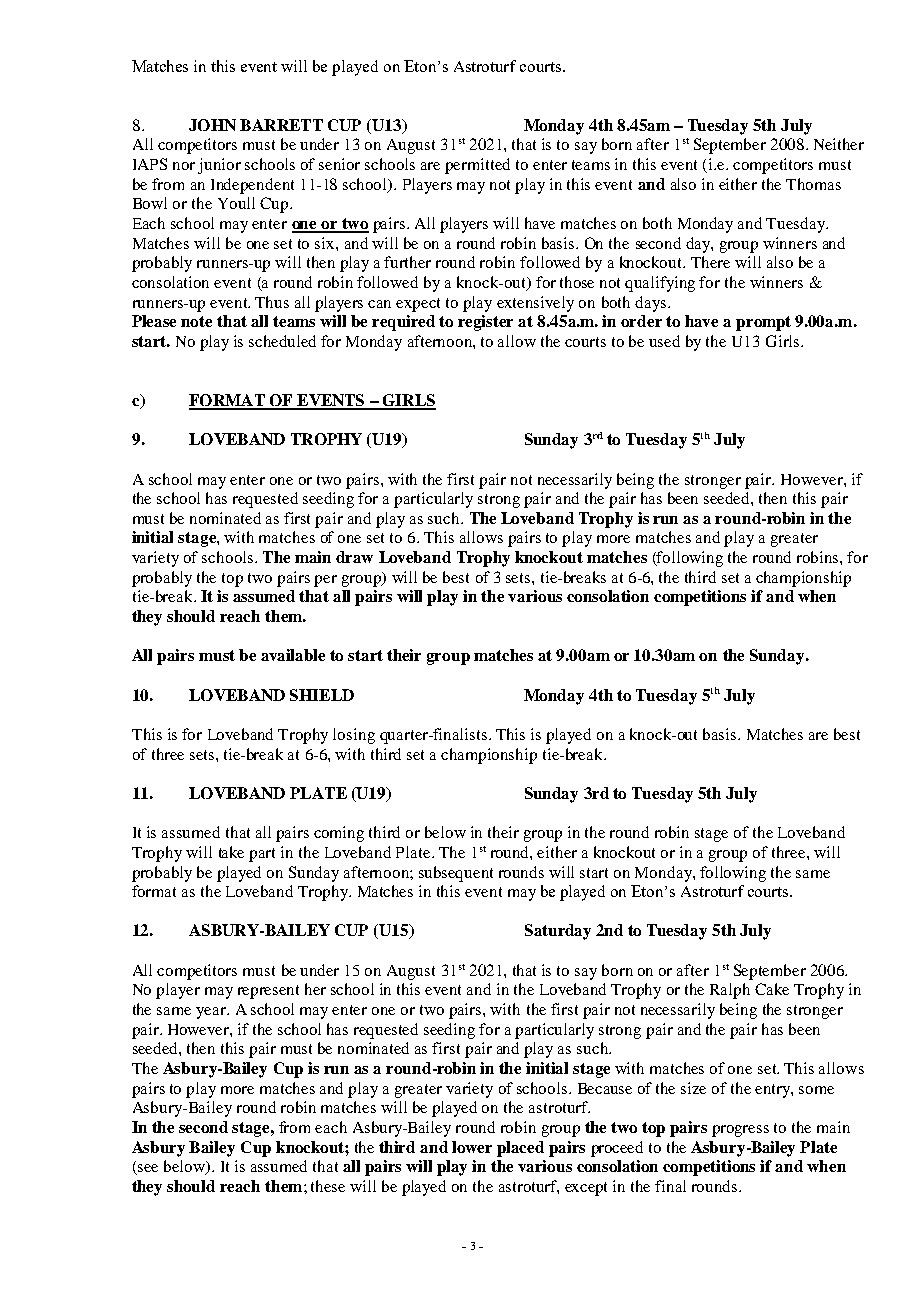 The width and height of the page is (924, 1308). I want to click on these, so click(328, 1186).
